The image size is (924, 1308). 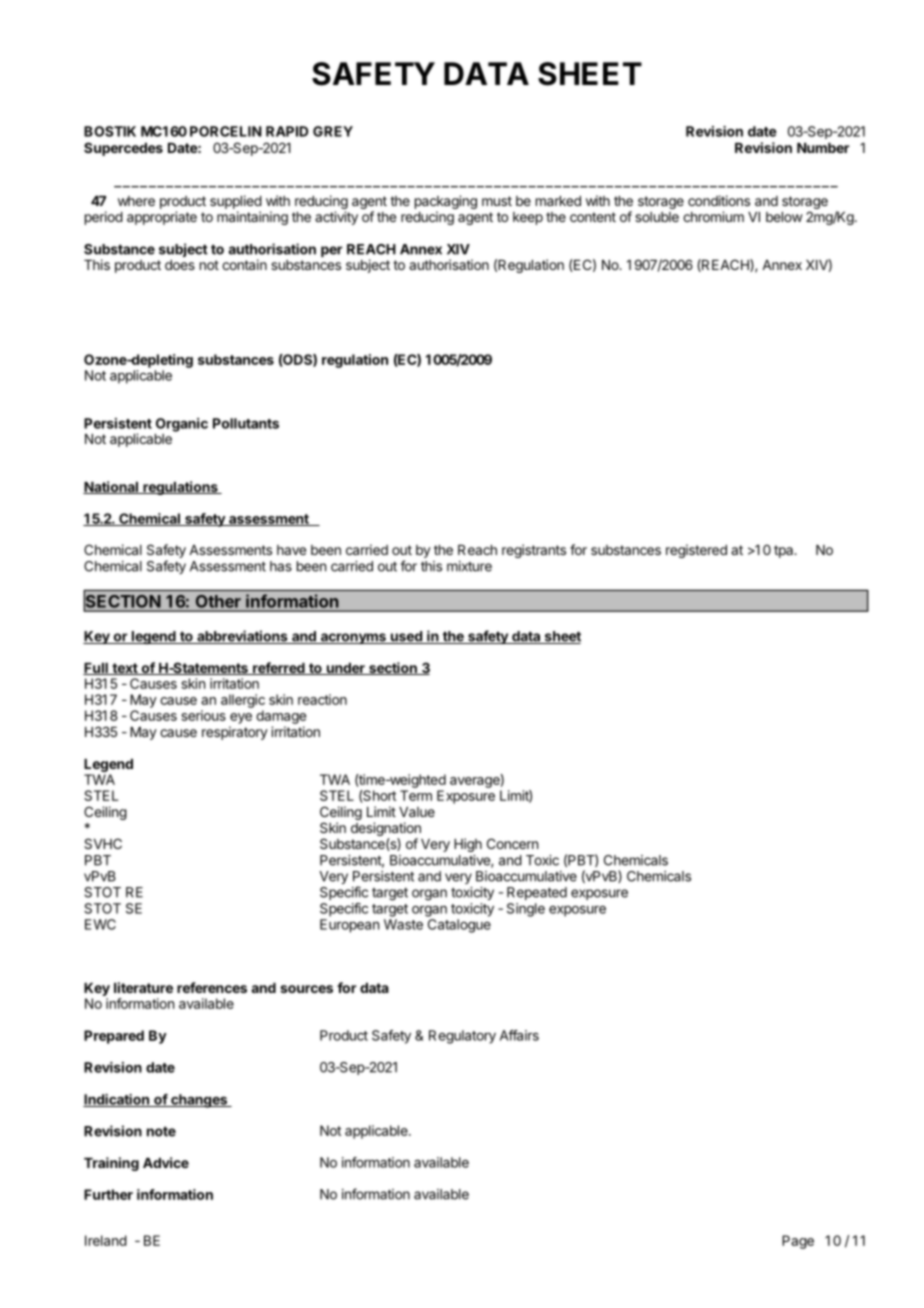 What do you see at coordinates (203, 715) in the screenshot?
I see `serious` at bounding box center [203, 715].
